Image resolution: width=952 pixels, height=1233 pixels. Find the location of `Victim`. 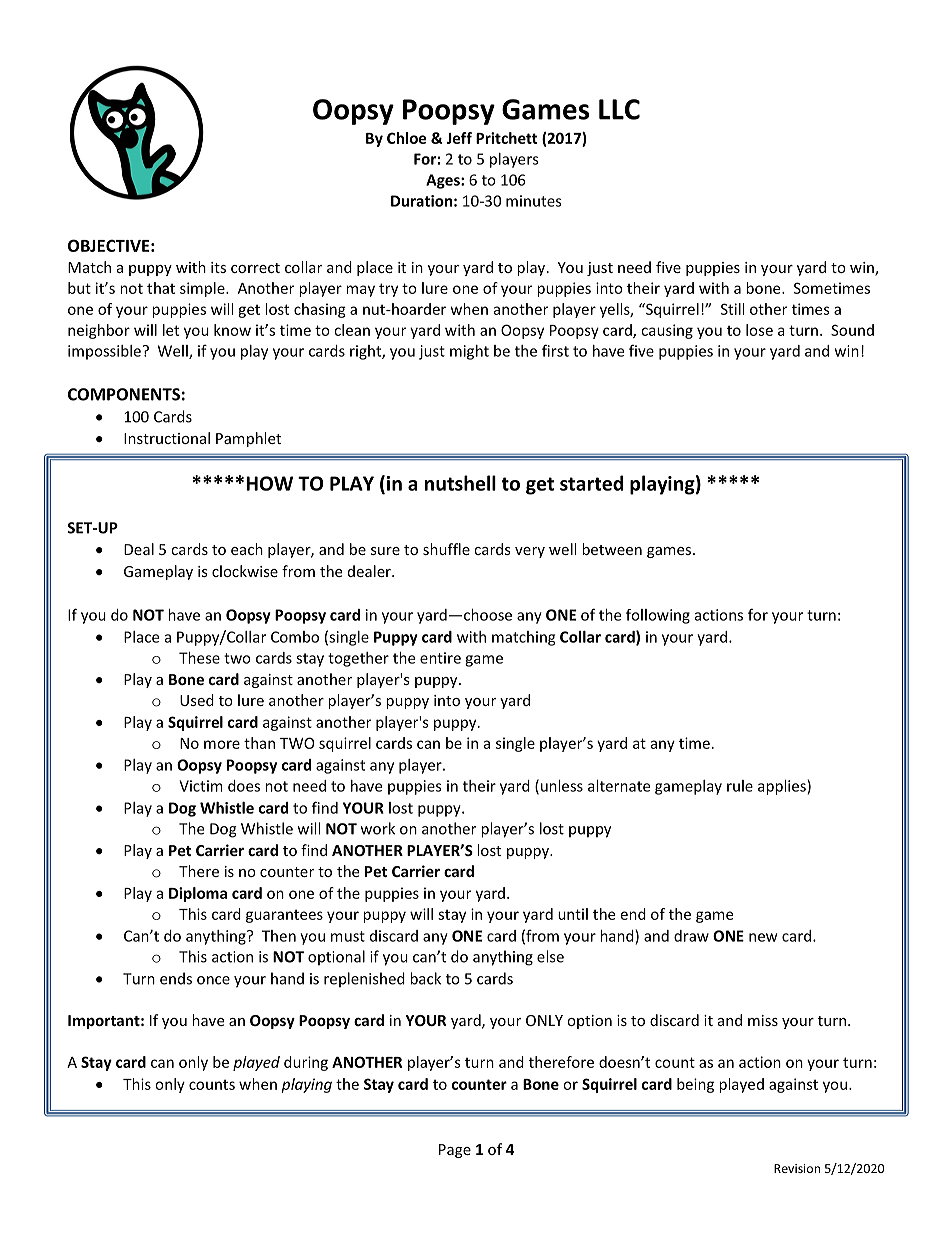

Victim is located at coordinates (201, 786).
